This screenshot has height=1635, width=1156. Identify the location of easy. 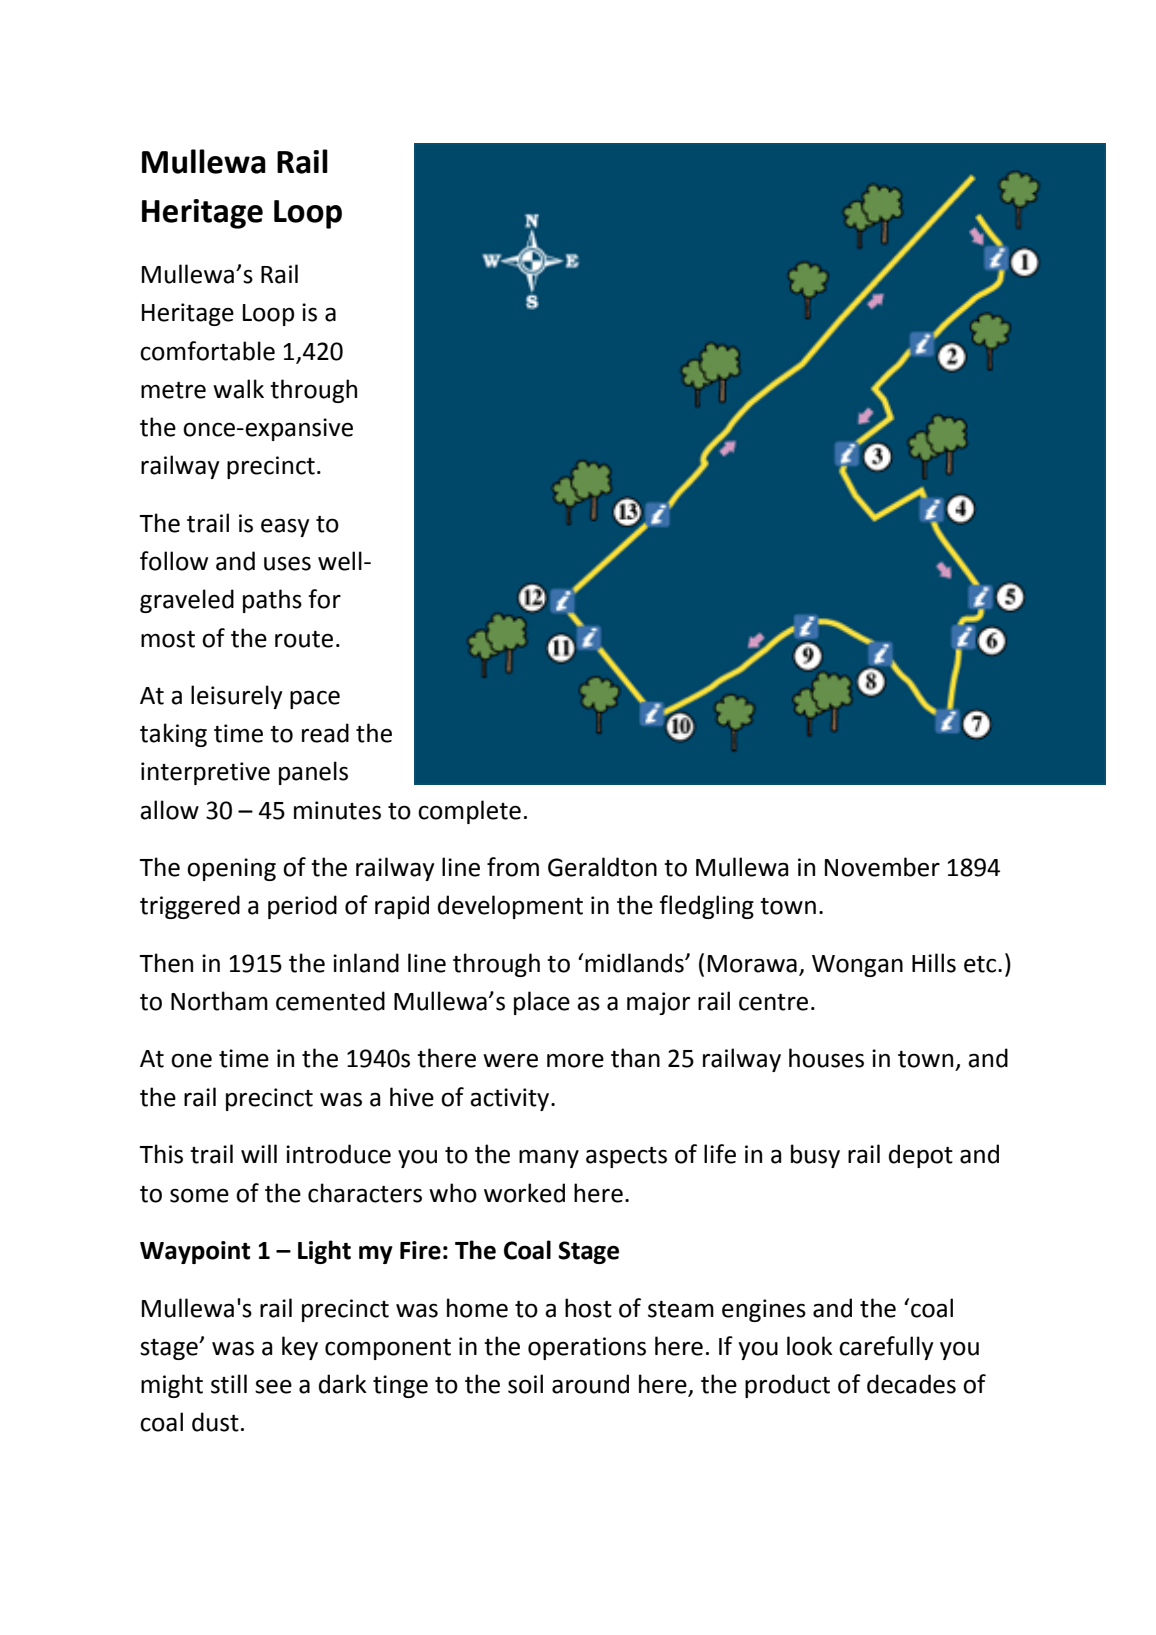
(285, 527).
